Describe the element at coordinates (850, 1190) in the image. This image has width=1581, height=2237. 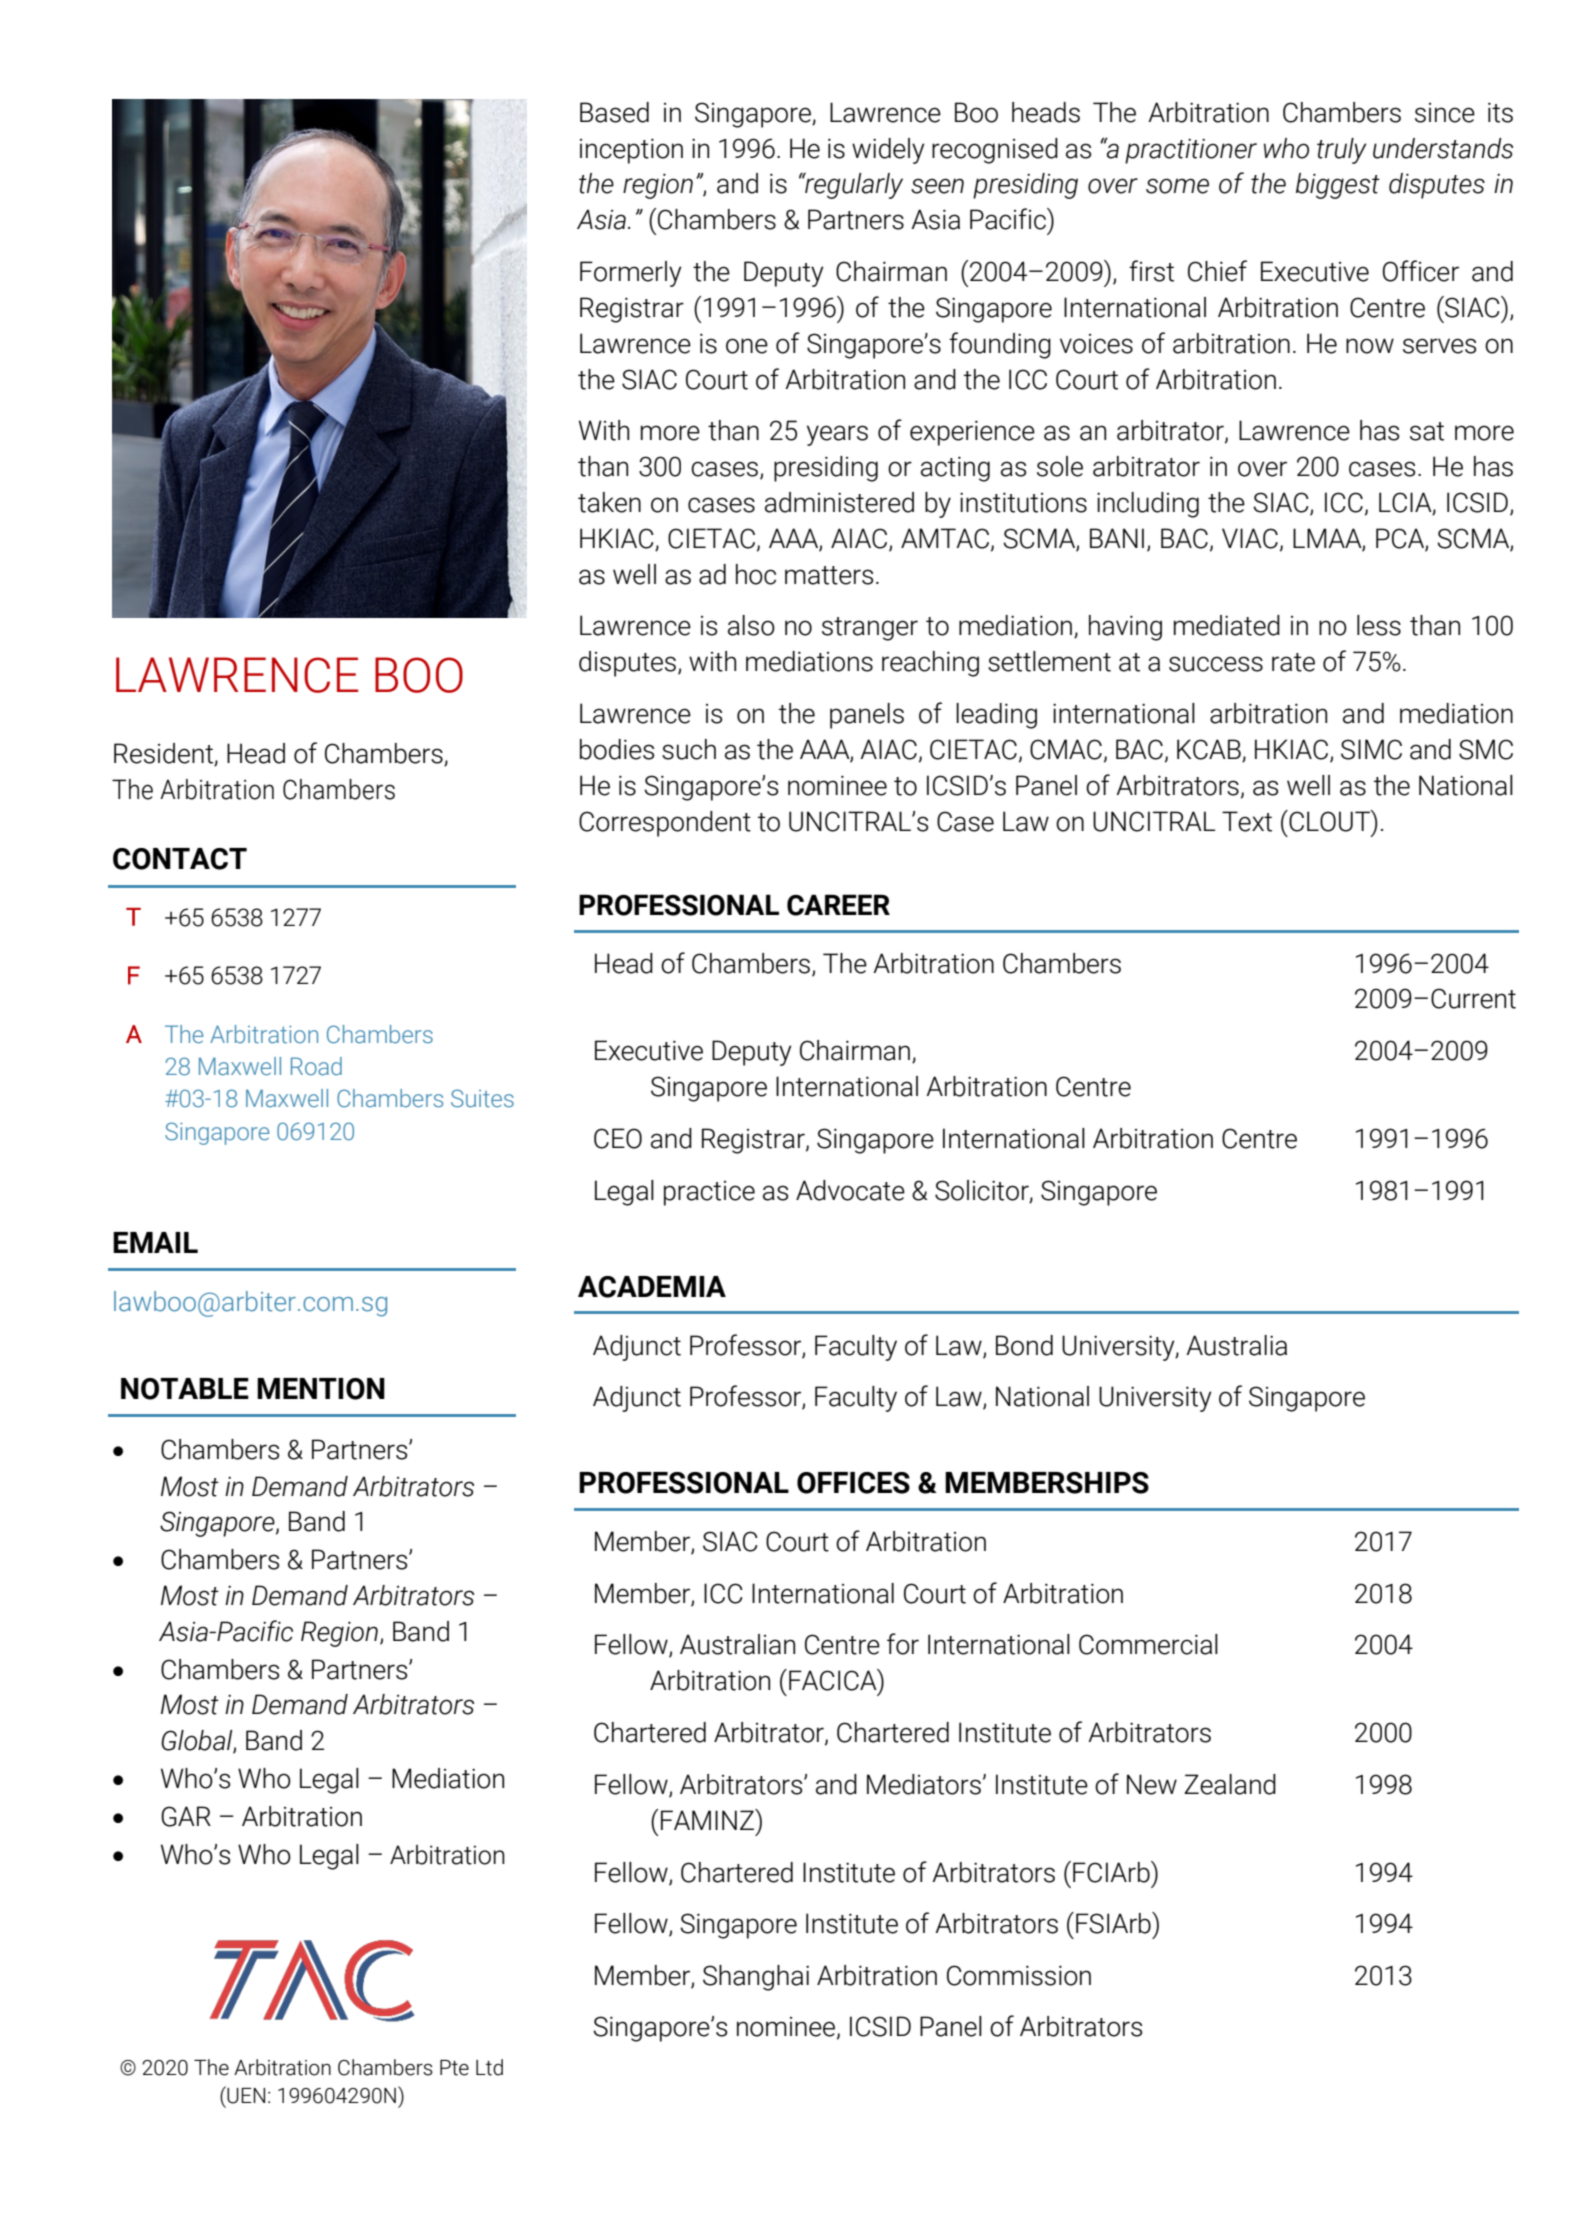
I see `Advocate` at that location.
